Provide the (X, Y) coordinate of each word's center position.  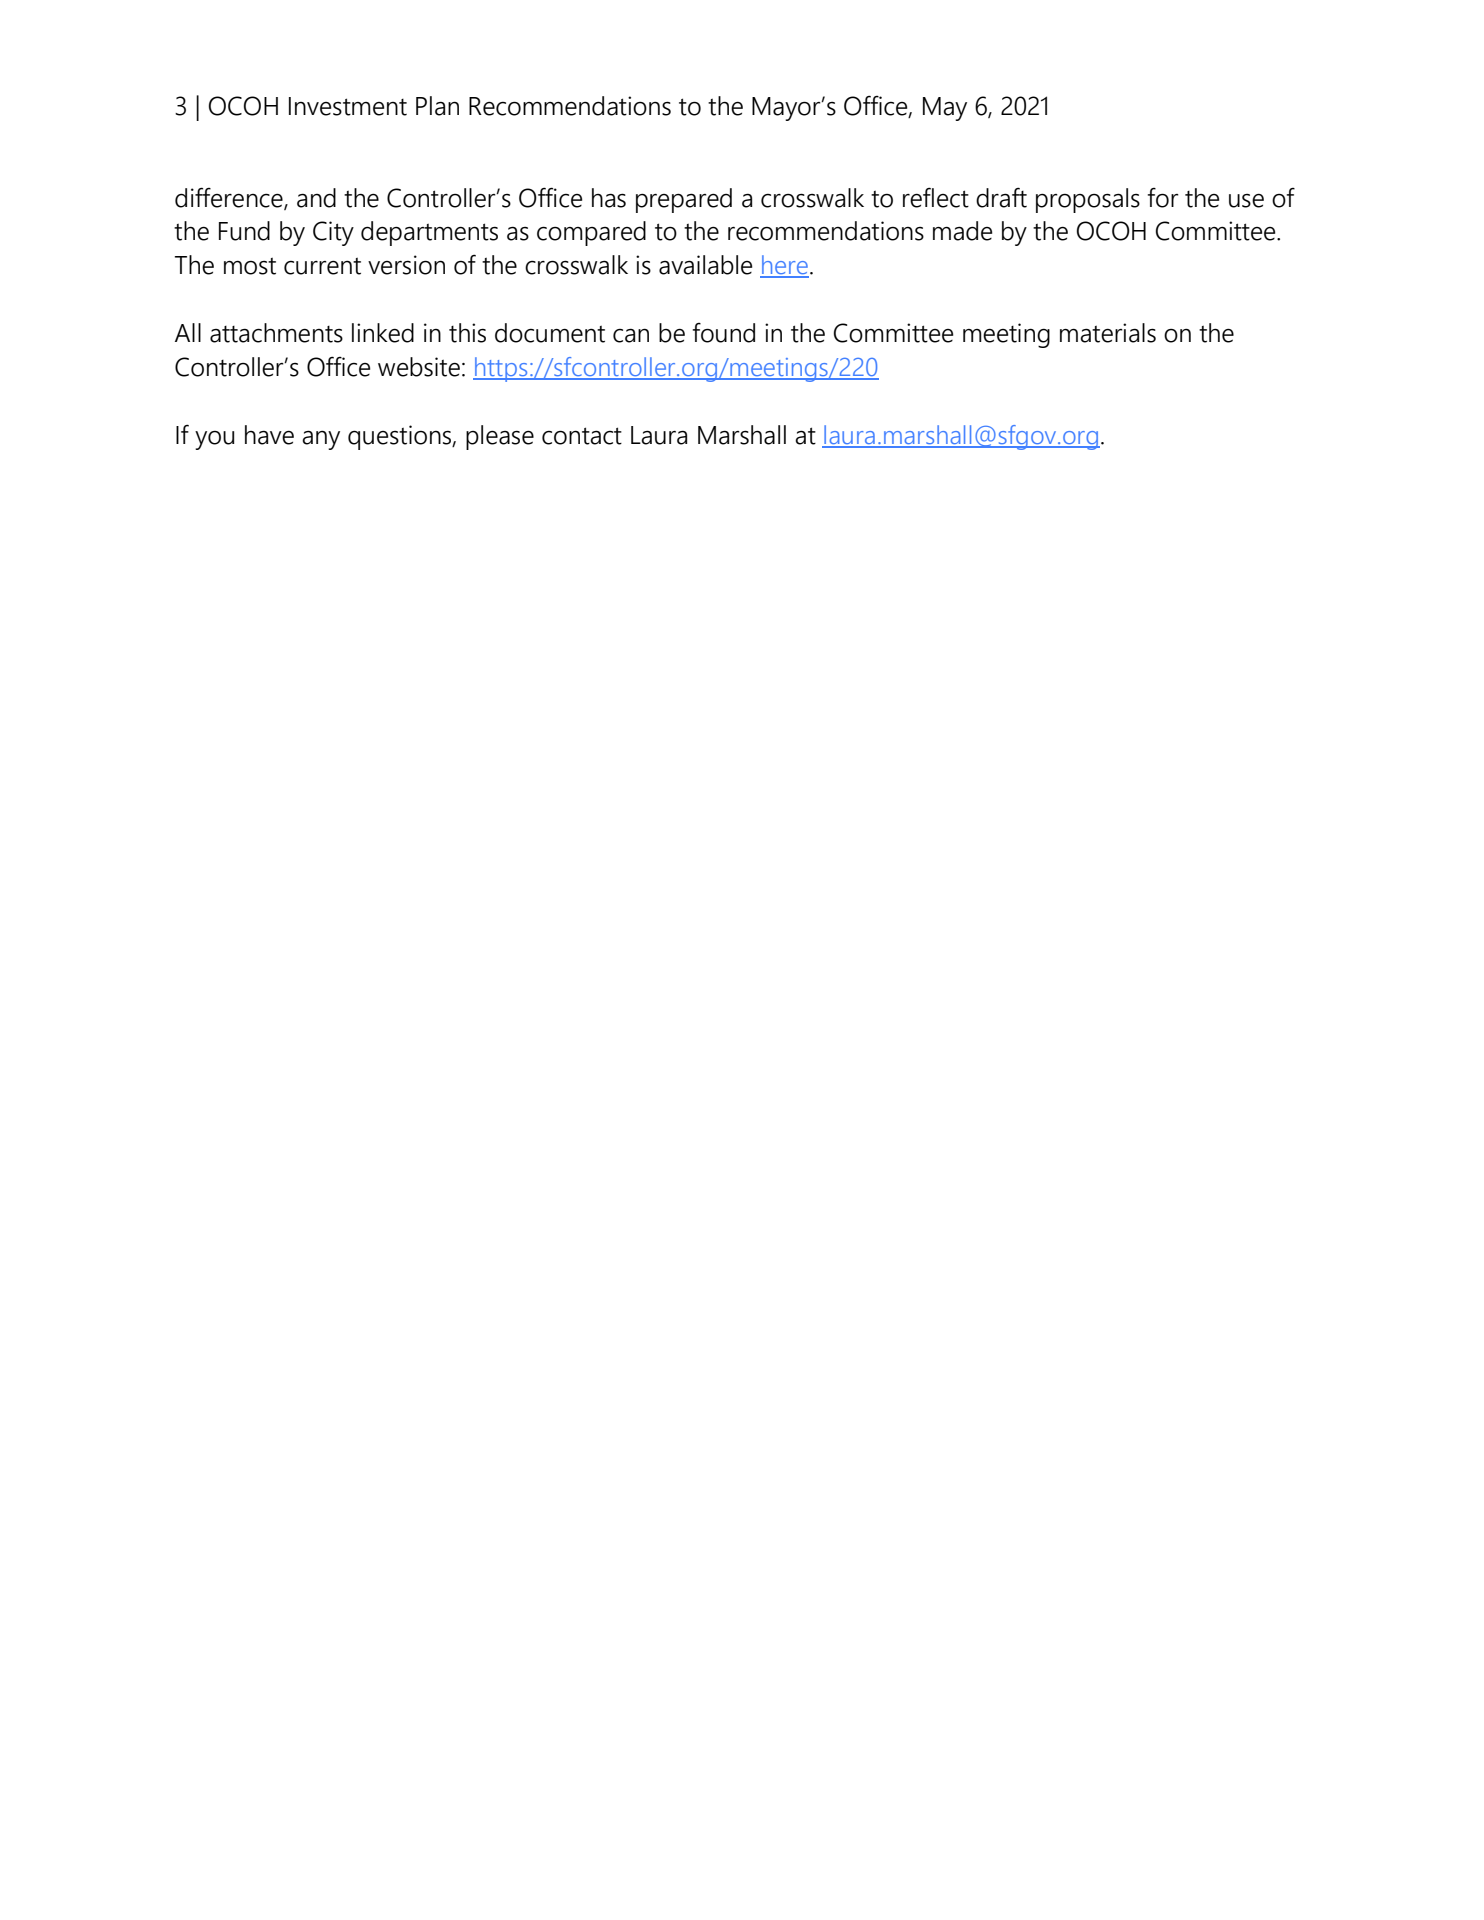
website (419, 367)
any (321, 440)
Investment (348, 106)
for (1163, 198)
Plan (437, 106)
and (316, 198)
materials (1108, 333)
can (631, 335)
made (962, 231)
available (705, 265)
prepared (684, 200)
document (550, 333)
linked (383, 333)
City (333, 233)
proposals (1088, 200)
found (724, 333)
